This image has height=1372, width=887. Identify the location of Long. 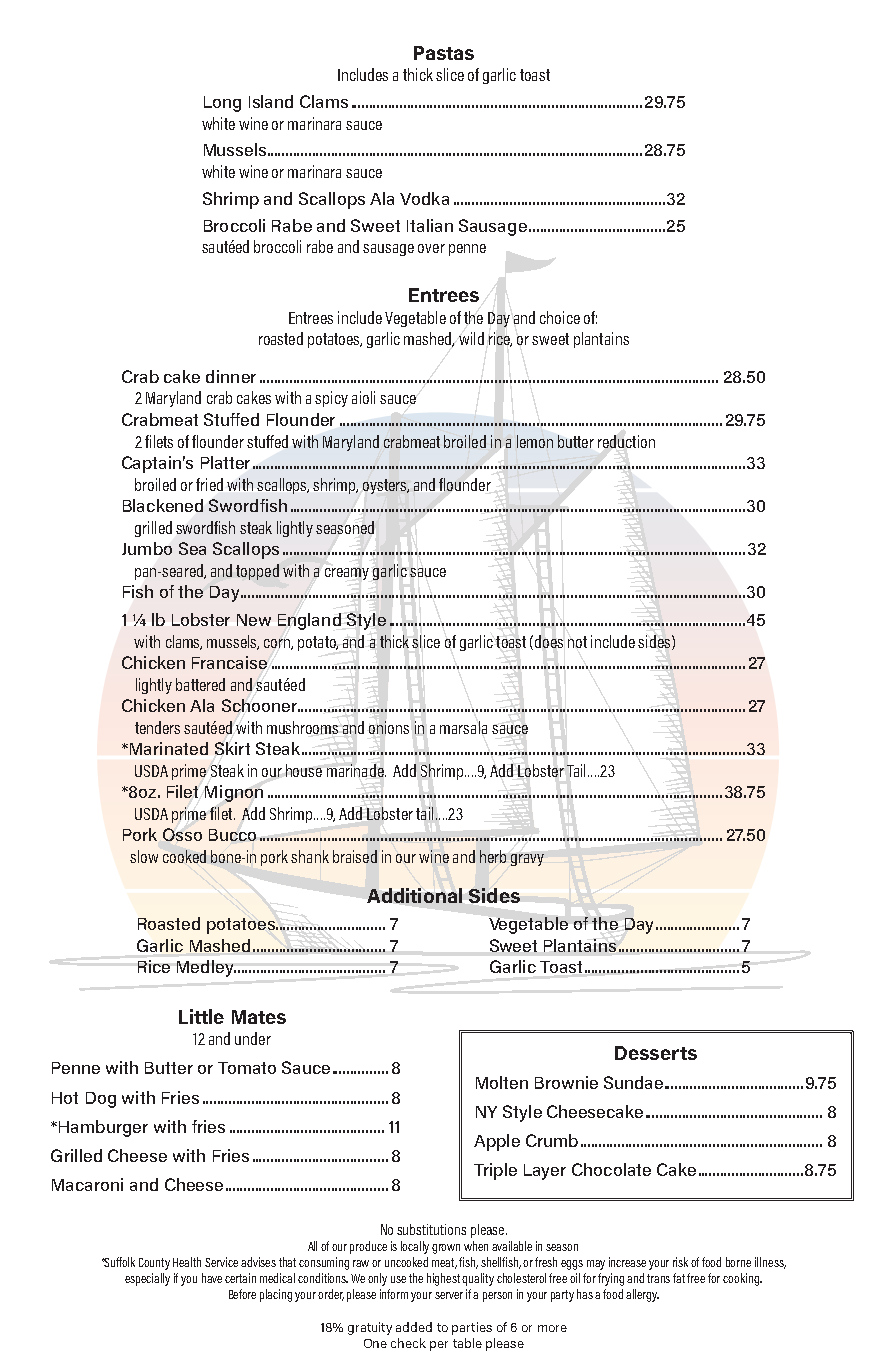
(222, 104).
